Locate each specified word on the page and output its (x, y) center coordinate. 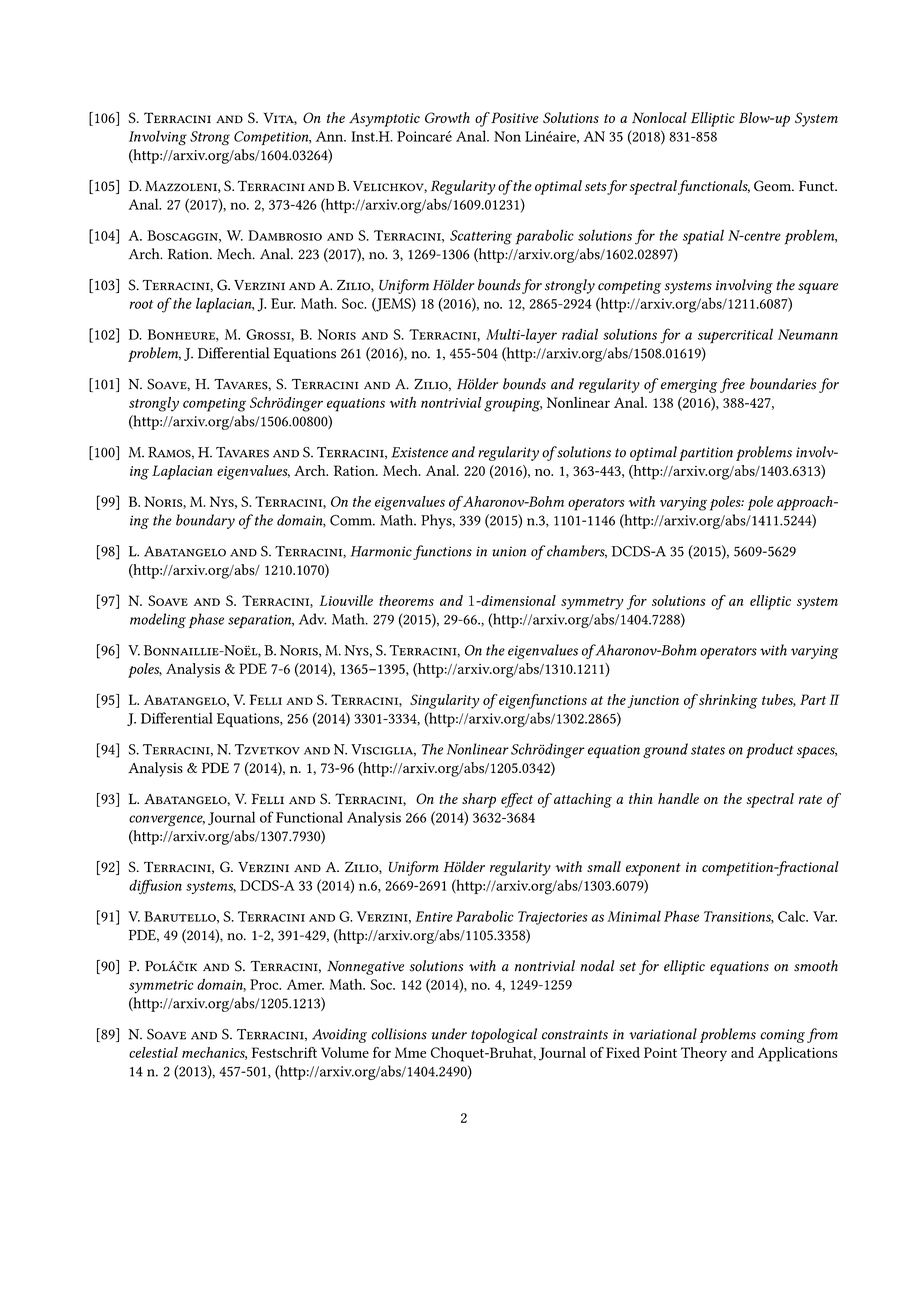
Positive (514, 117)
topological (504, 1035)
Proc (265, 984)
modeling (158, 620)
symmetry (592, 603)
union (509, 551)
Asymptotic (384, 120)
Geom (774, 185)
